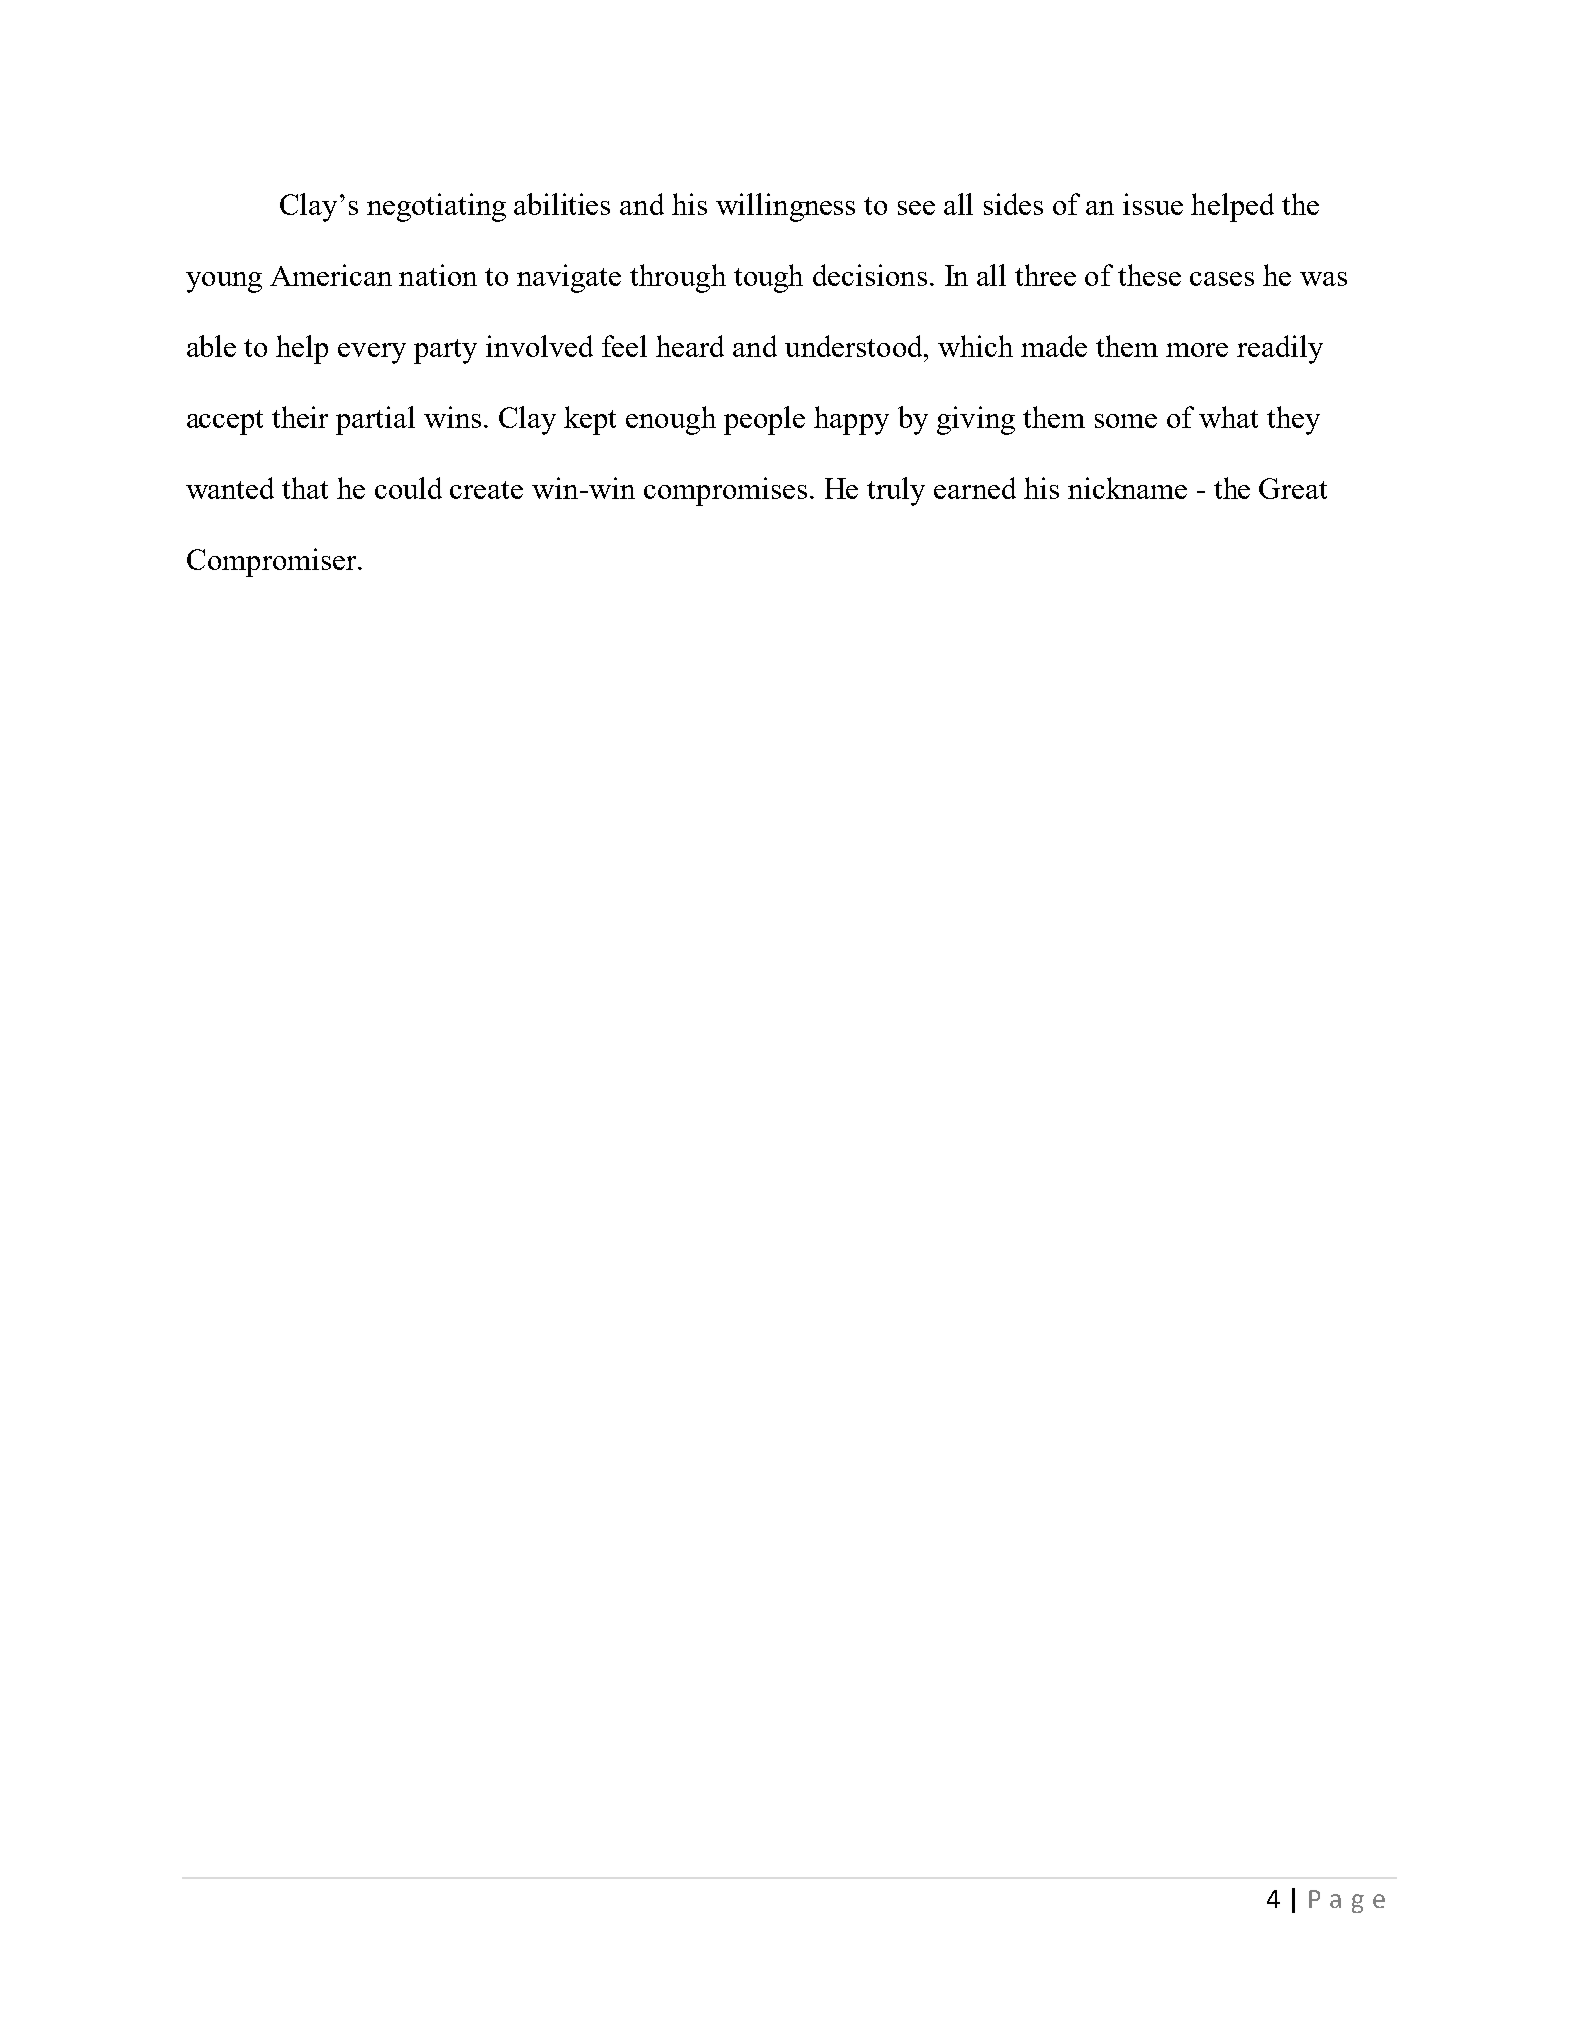 The image size is (1579, 2043). Describe the element at coordinates (768, 278) in the screenshot. I see `tough` at that location.
